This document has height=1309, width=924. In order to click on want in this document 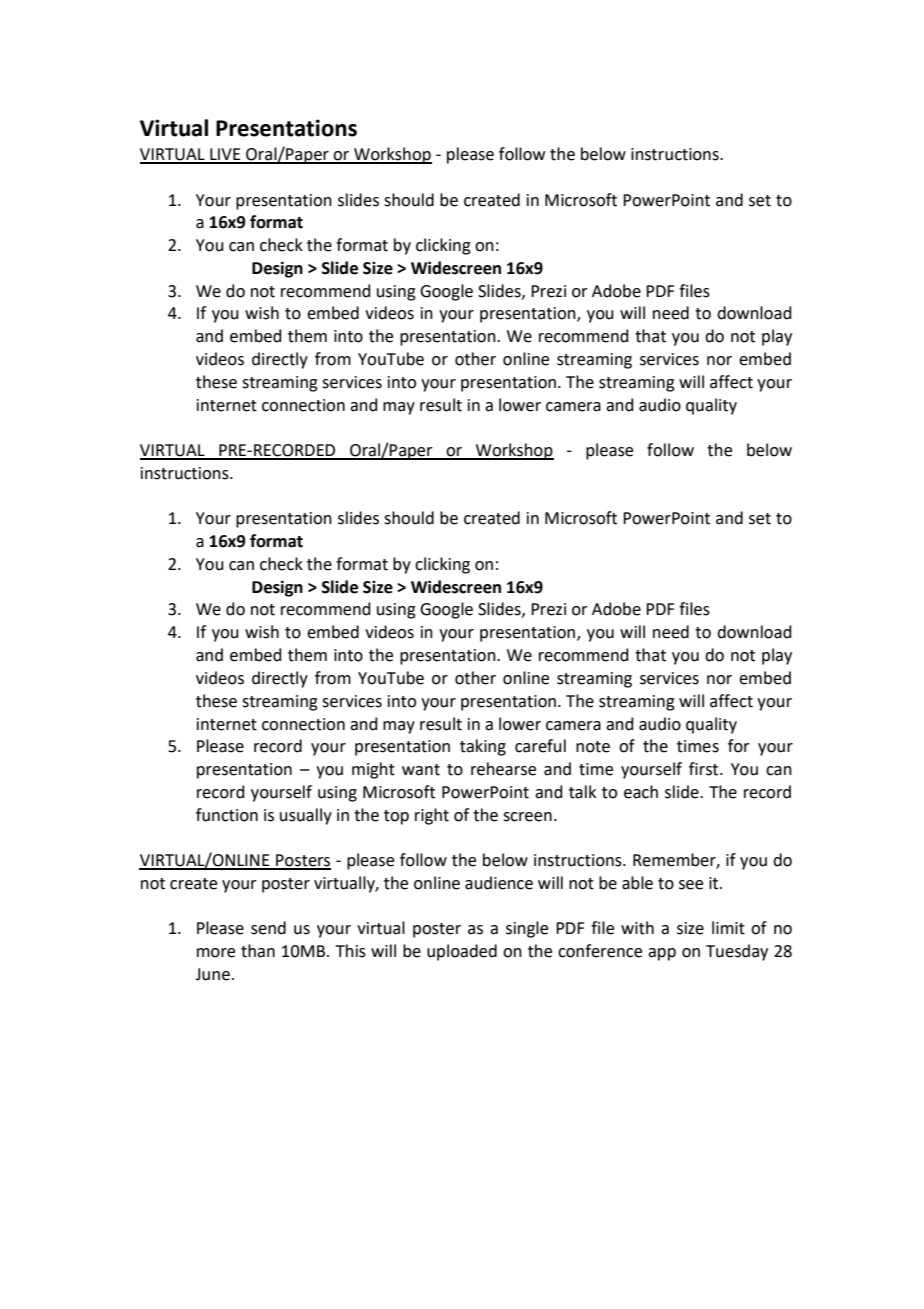, I will do `click(421, 770)`.
